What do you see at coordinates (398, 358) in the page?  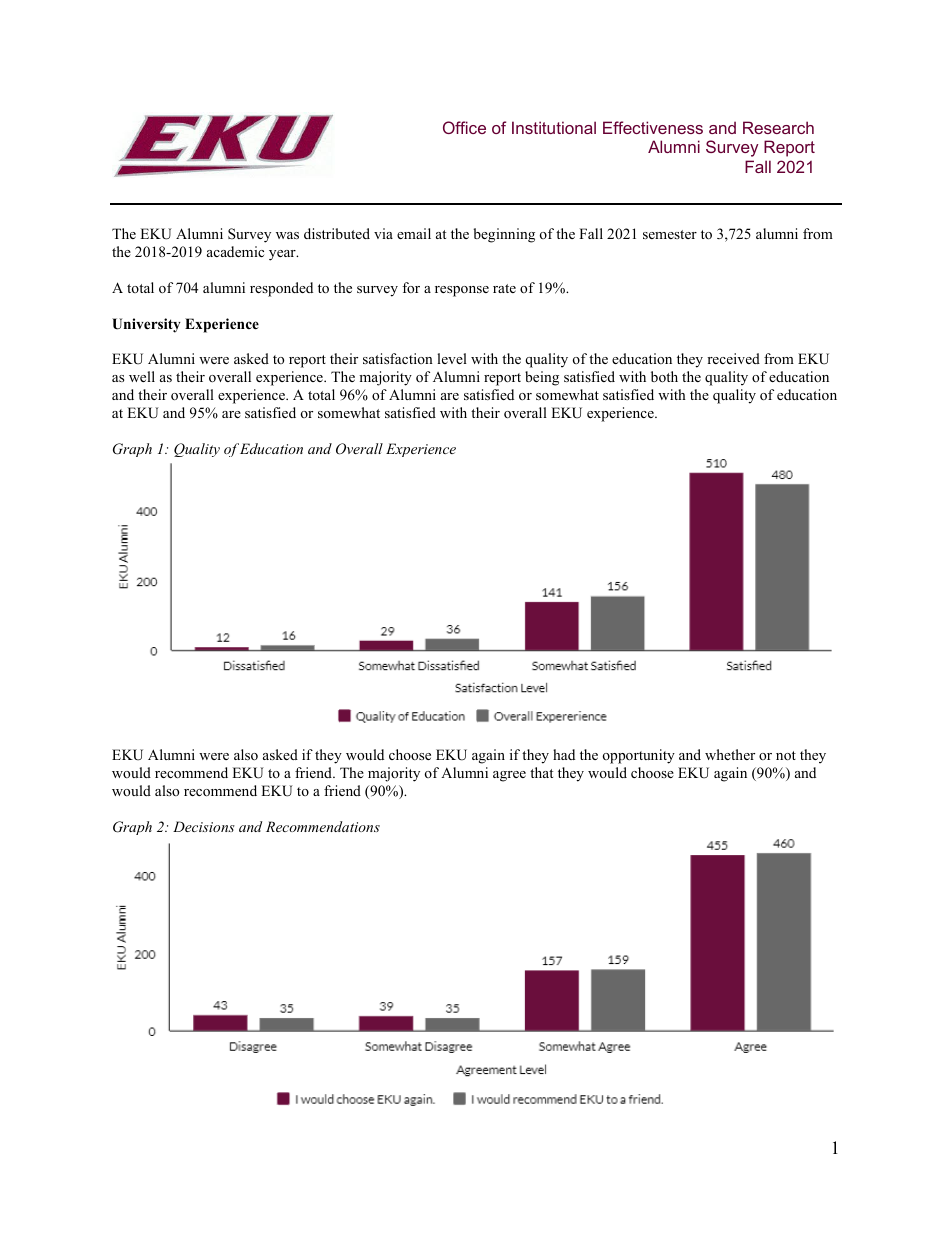 I see `satisfaction` at bounding box center [398, 358].
